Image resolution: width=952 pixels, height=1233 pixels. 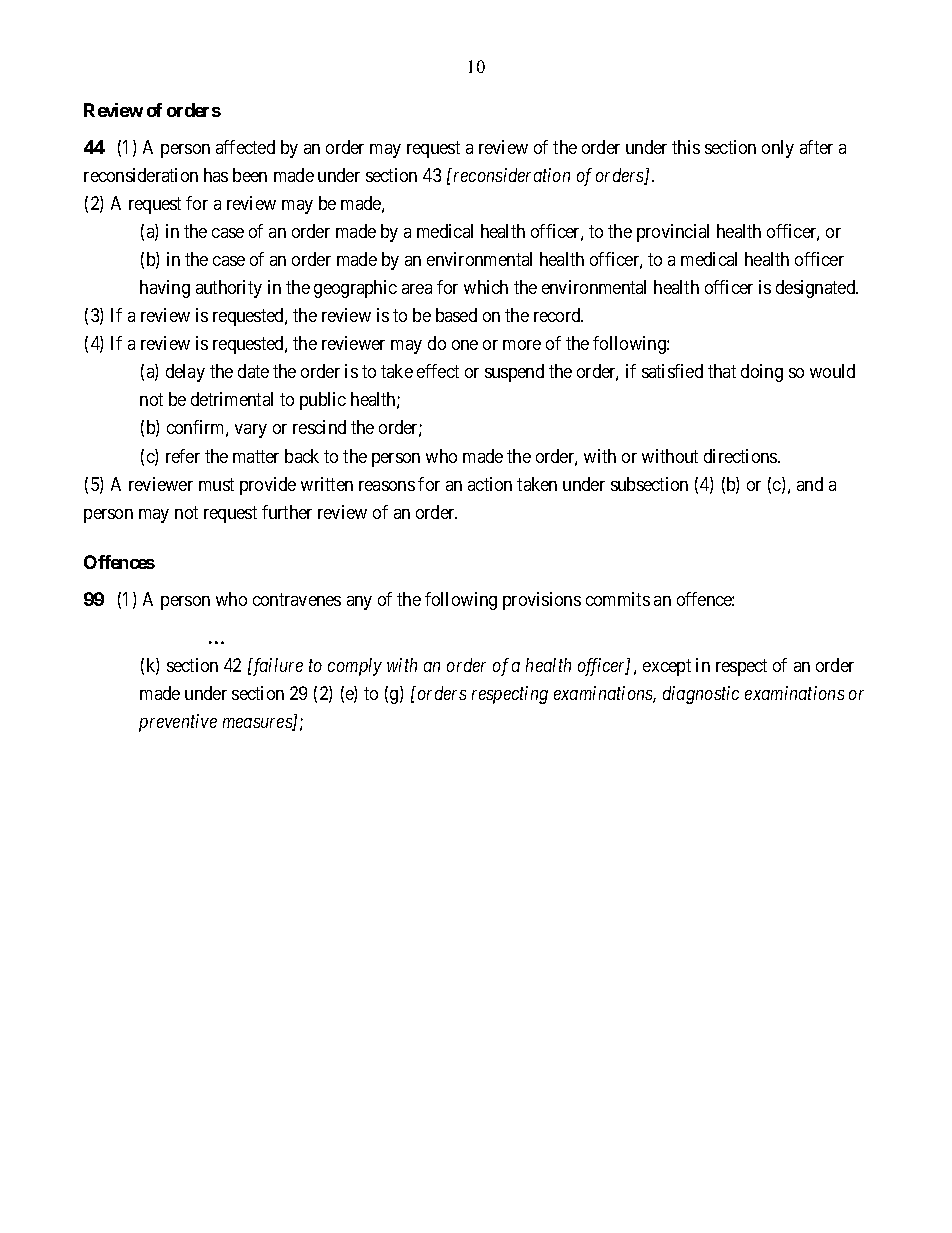 What do you see at coordinates (250, 175) in the screenshot?
I see `been` at bounding box center [250, 175].
